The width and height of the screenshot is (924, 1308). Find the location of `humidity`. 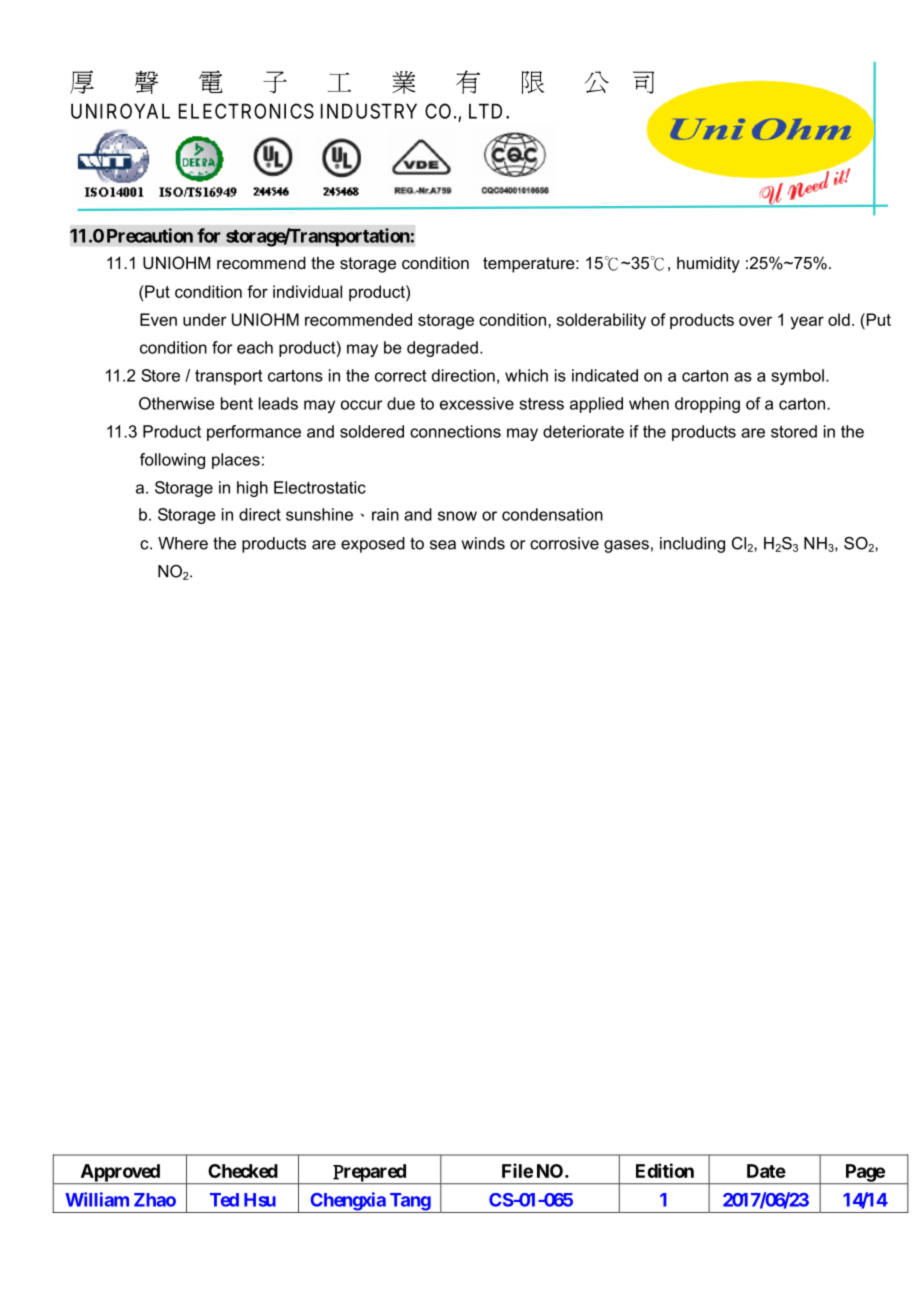

humidity is located at coordinates (708, 264).
